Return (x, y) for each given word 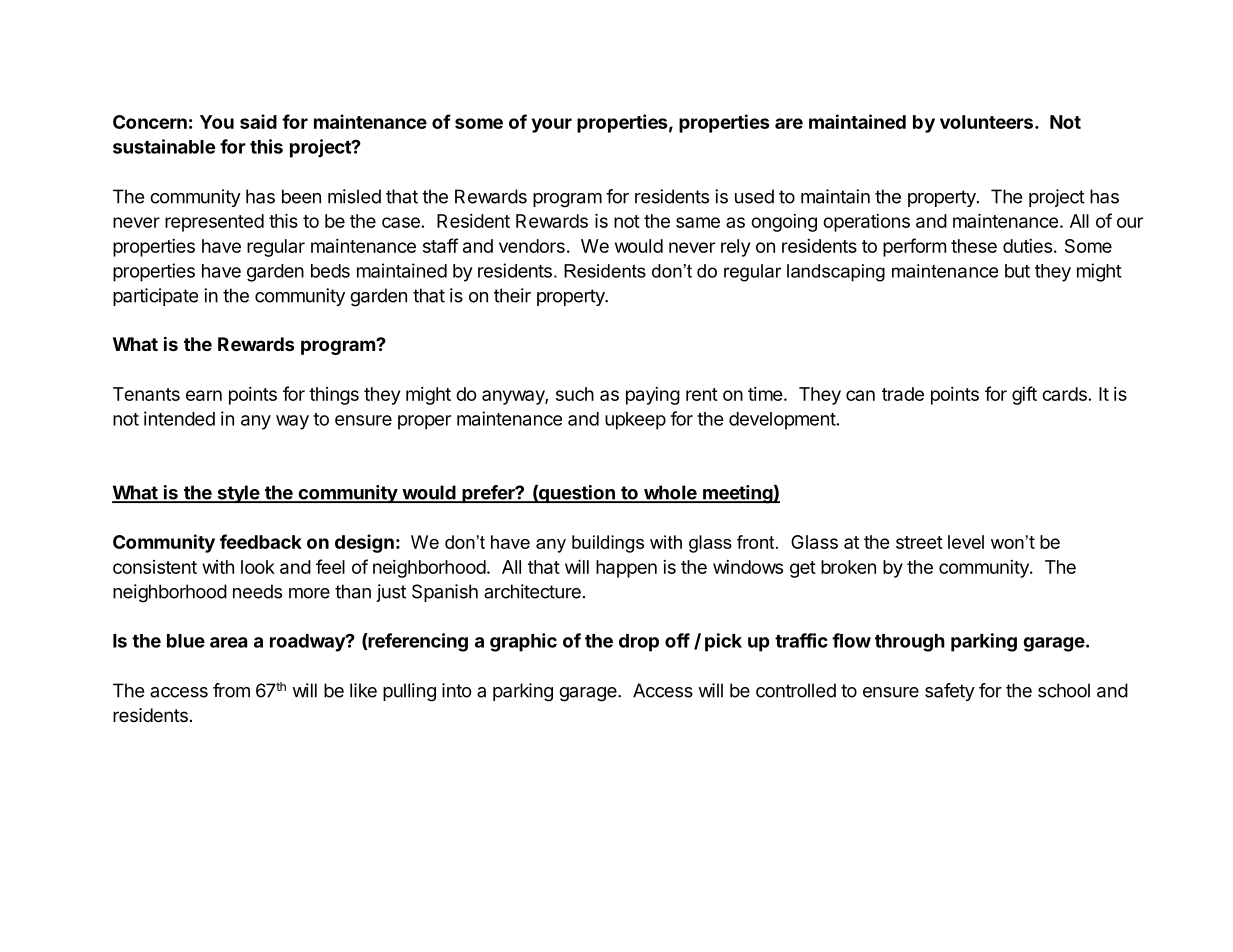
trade (903, 394)
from (231, 690)
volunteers (986, 122)
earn (204, 395)
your (552, 125)
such (575, 394)
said (258, 121)
